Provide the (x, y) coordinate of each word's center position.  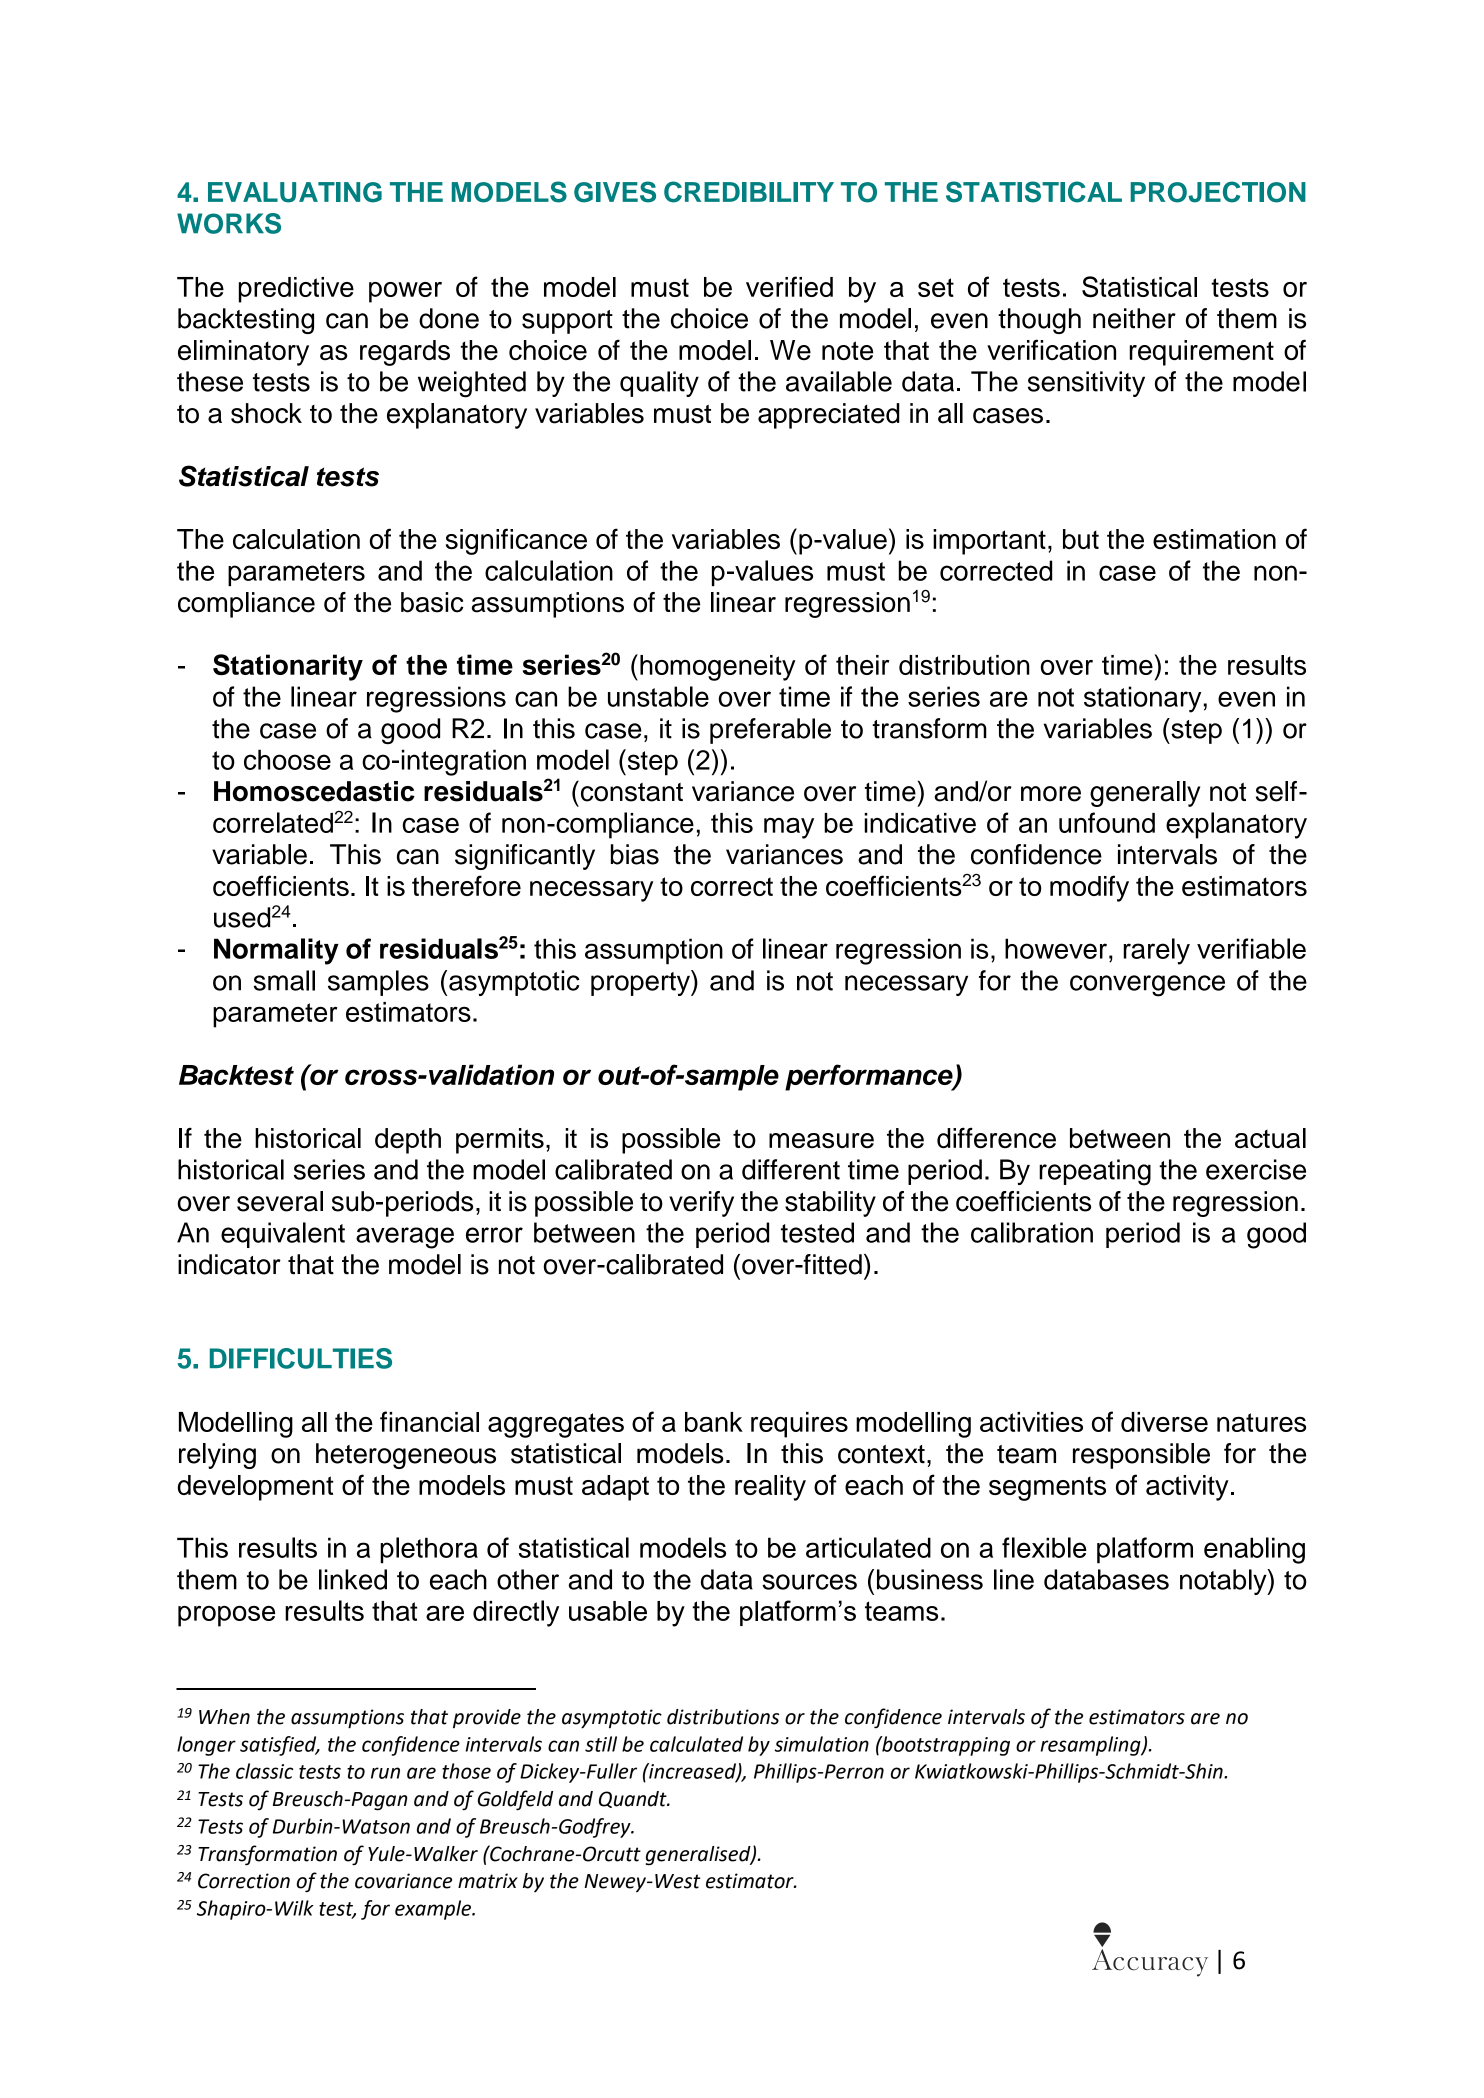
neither (1134, 318)
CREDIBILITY (749, 192)
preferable (770, 731)
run (385, 1773)
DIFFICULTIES (301, 1358)
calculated (696, 1744)
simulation (821, 1744)
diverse (1164, 1422)
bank (714, 1422)
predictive (296, 290)
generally (1145, 794)
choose (287, 759)
